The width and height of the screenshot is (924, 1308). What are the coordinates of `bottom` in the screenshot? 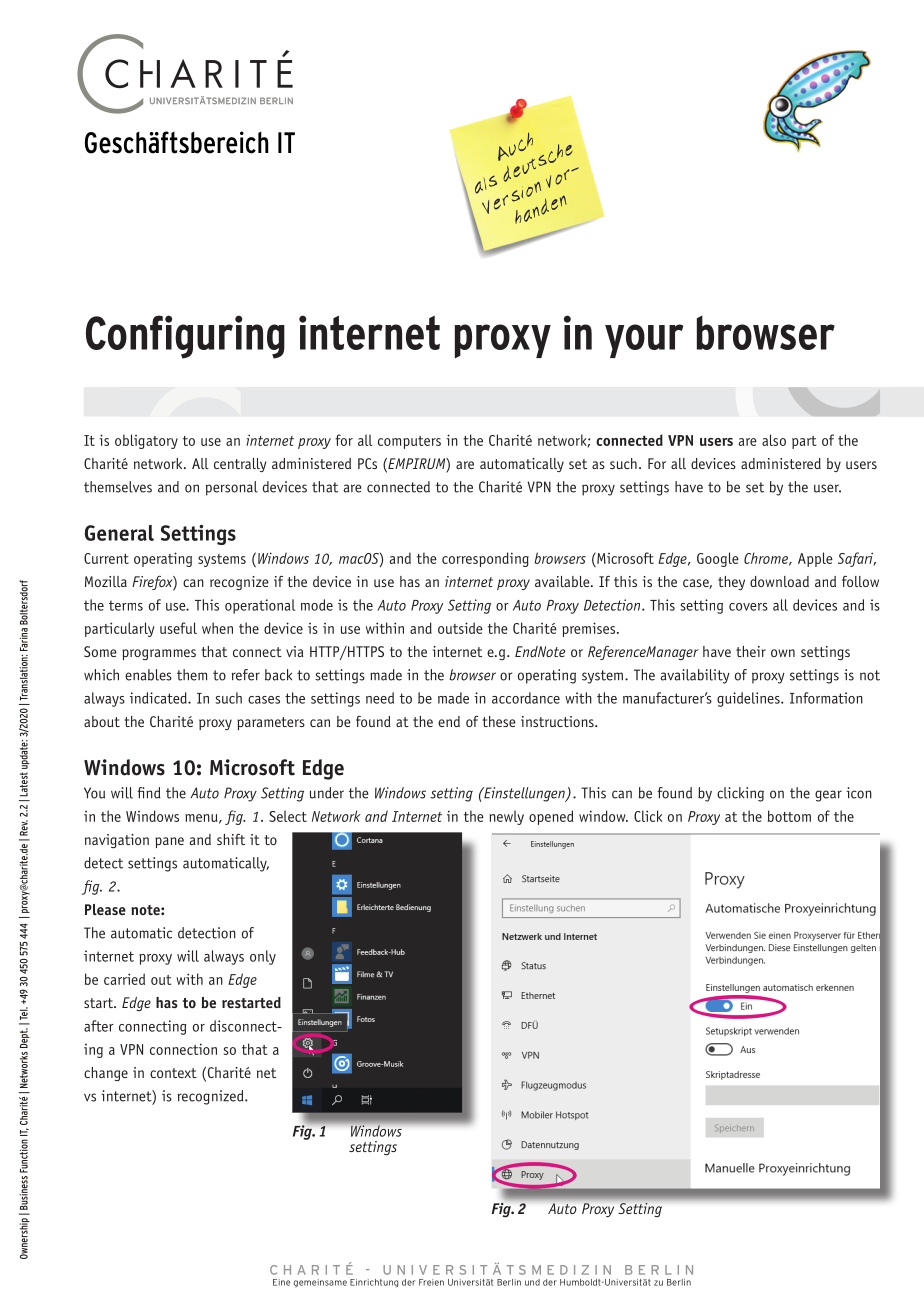 It's located at (789, 816).
